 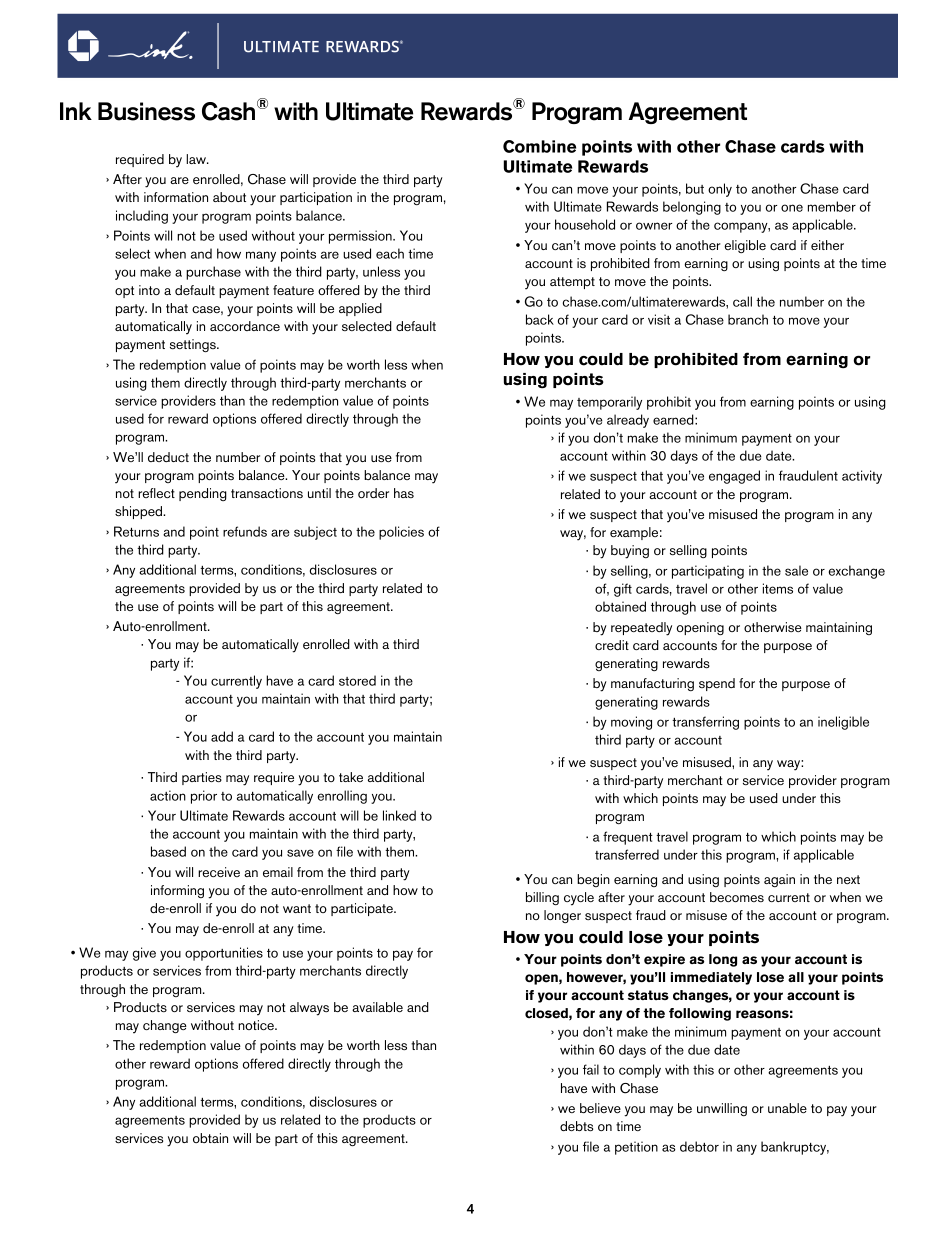 What do you see at coordinates (778, 588) in the screenshot?
I see `items` at bounding box center [778, 588].
